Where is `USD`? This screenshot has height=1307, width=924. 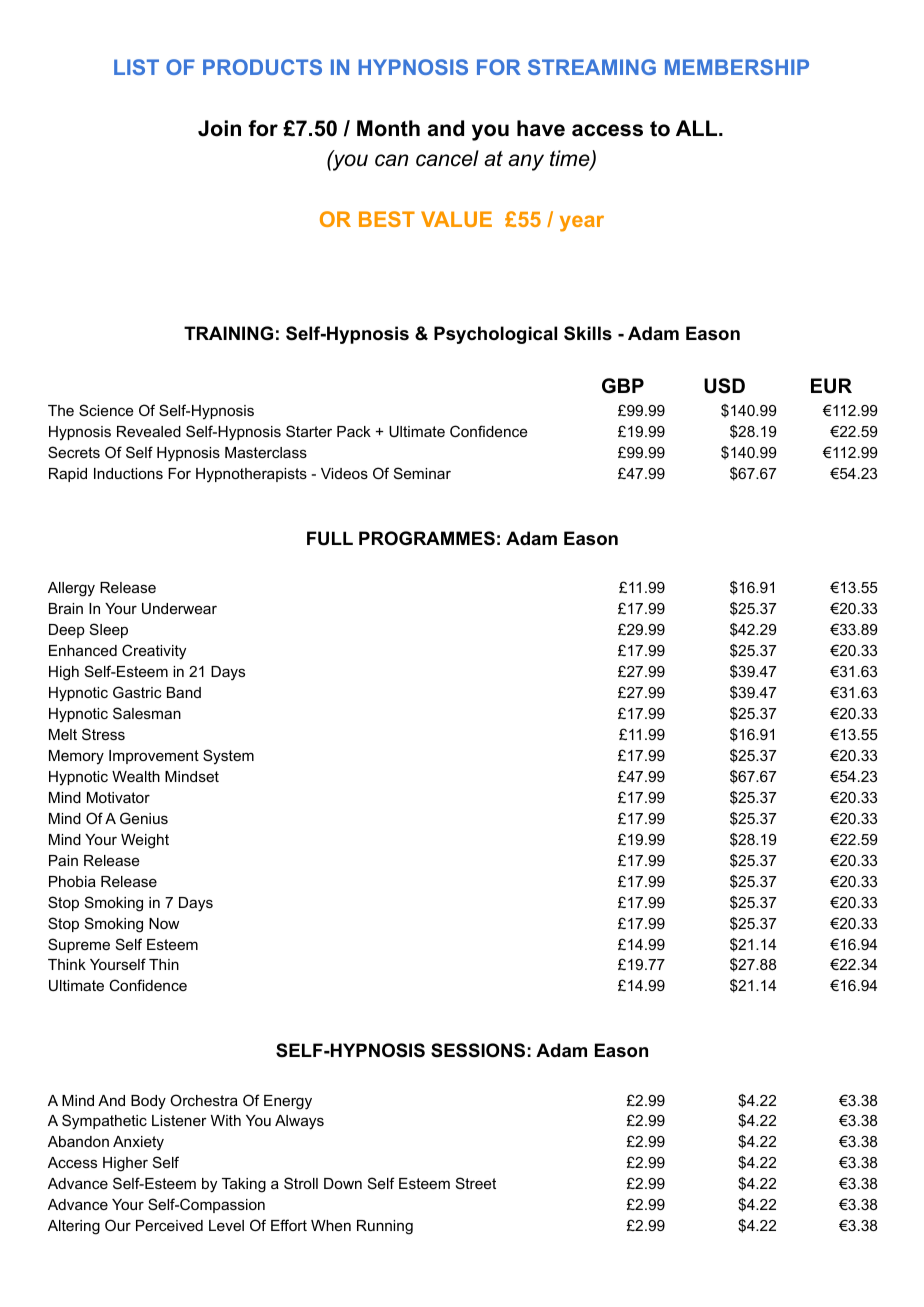
USD is located at coordinates (724, 386).
